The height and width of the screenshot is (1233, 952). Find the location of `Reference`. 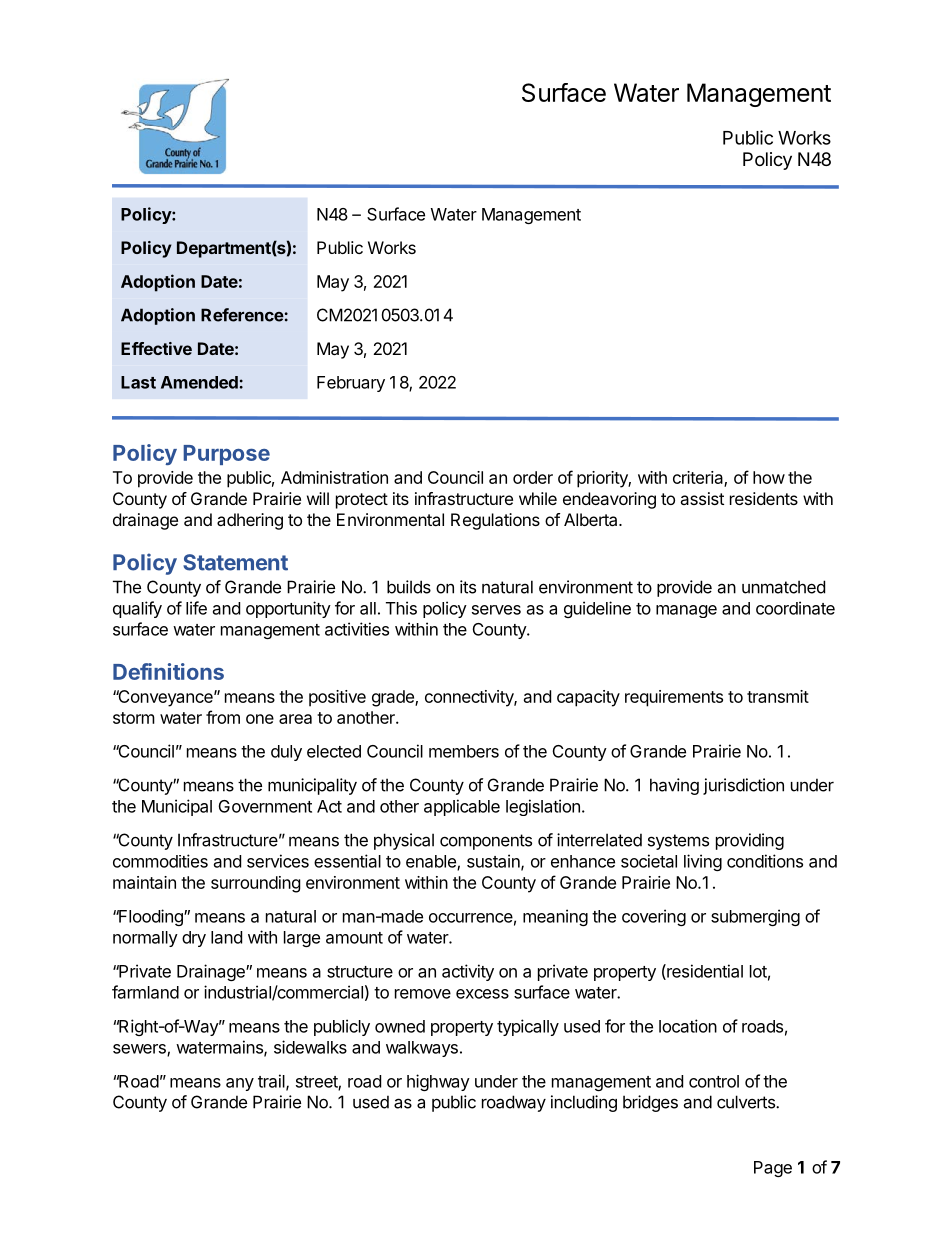

Reference is located at coordinates (242, 315).
